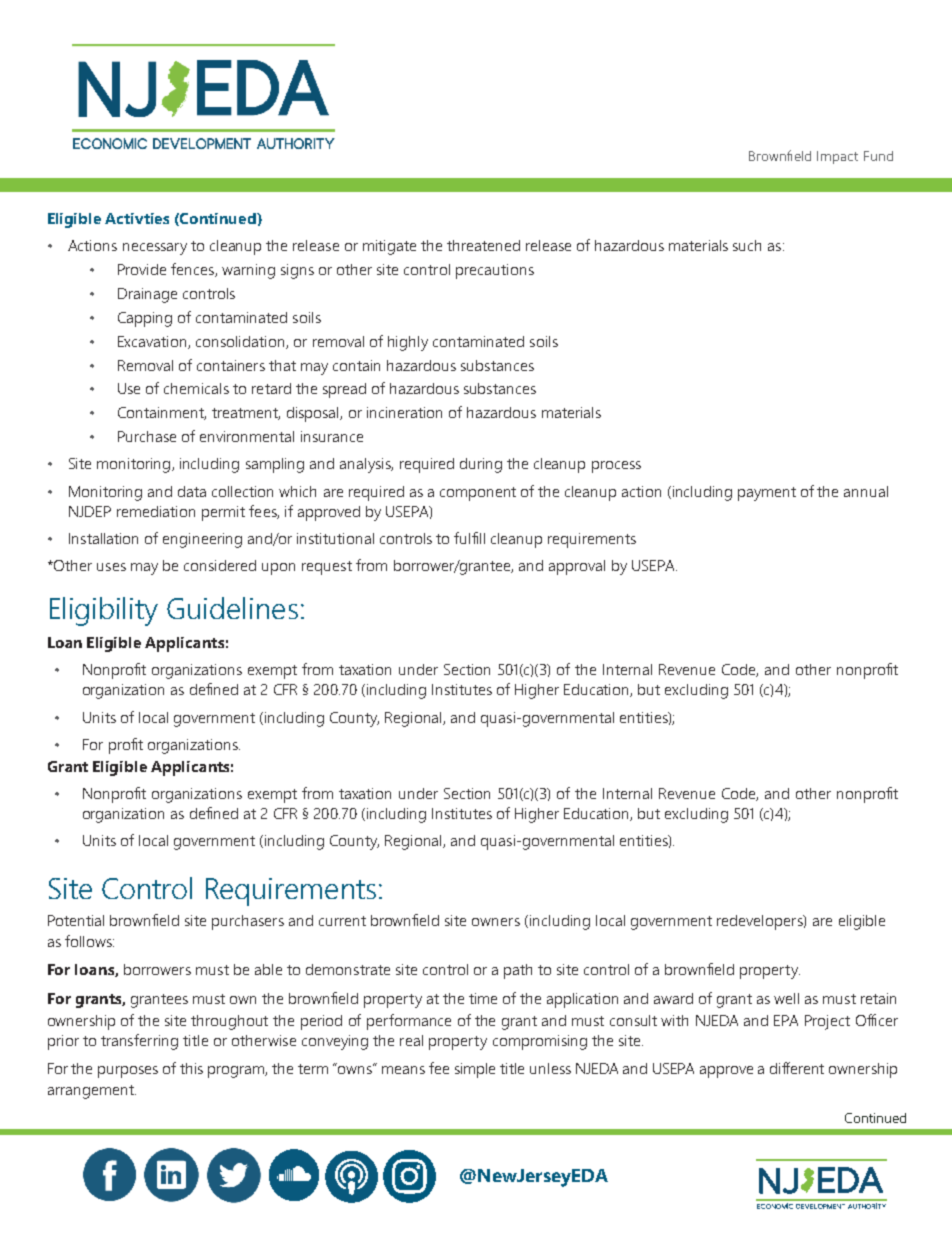  Describe the element at coordinates (76, 920) in the page. I see `Potential` at that location.
